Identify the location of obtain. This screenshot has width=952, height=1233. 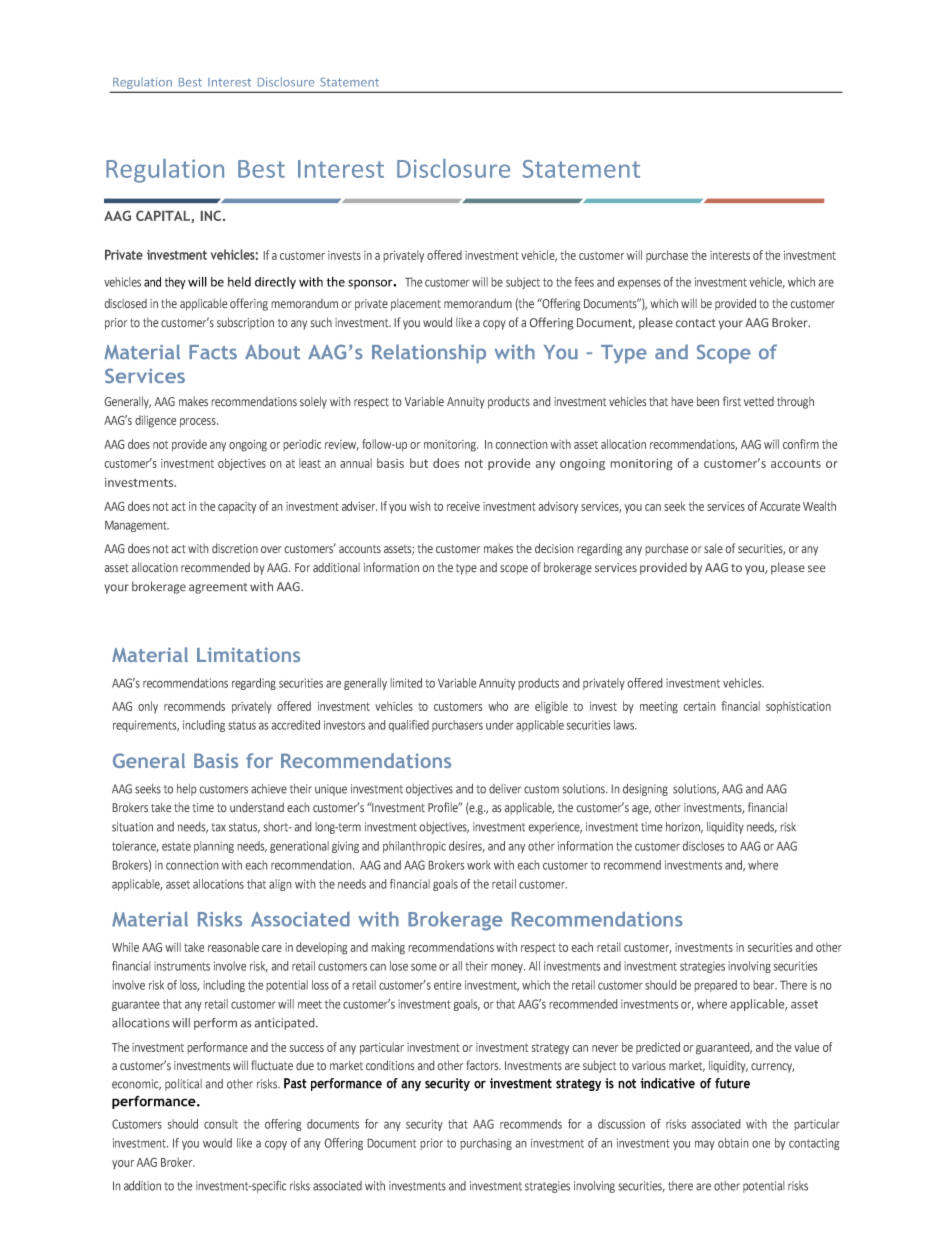
(733, 1143).
